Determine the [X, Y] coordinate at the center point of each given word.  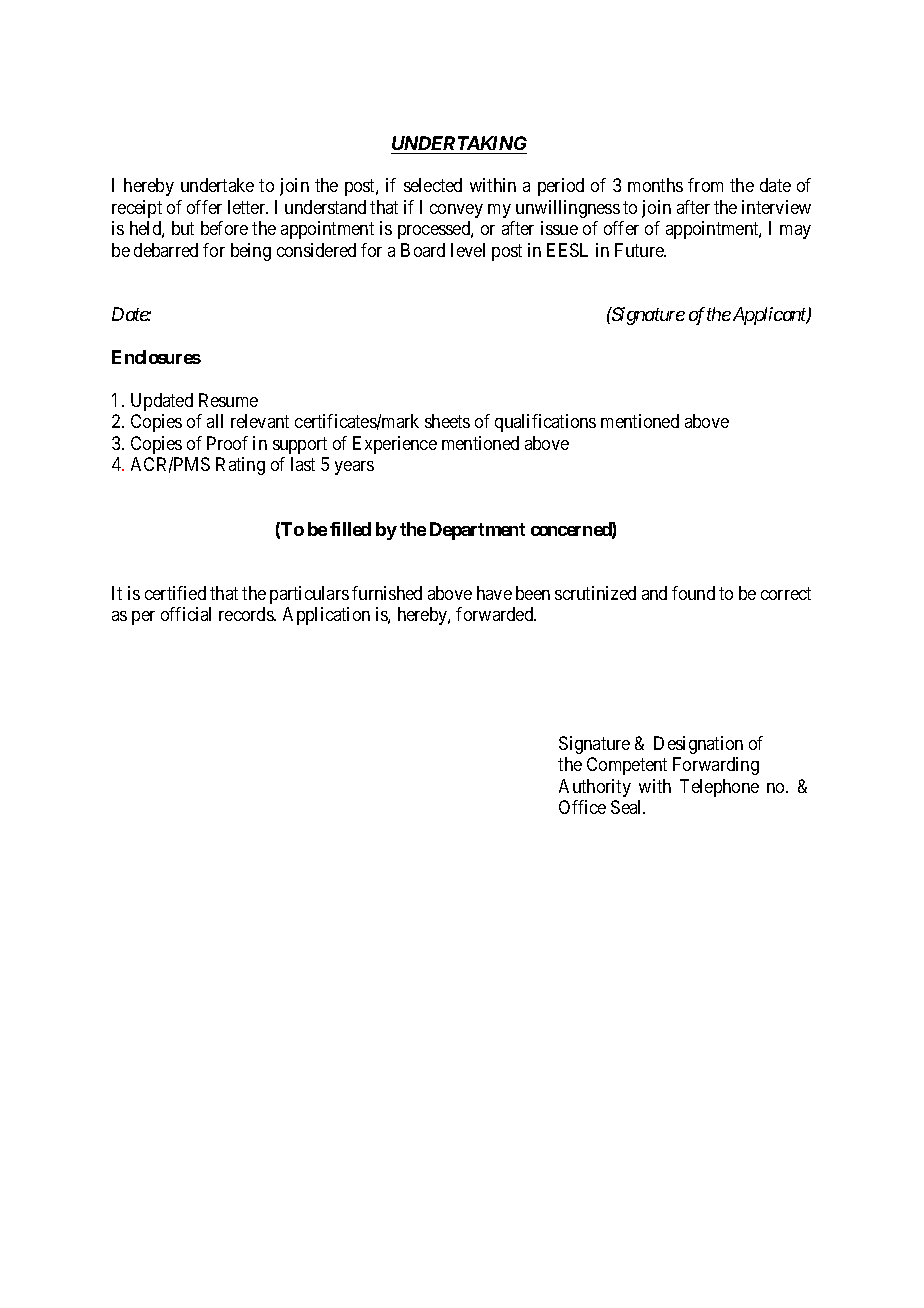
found [693, 593]
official [186, 614]
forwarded [496, 614]
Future [640, 250]
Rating [240, 466]
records [247, 614]
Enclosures [156, 357]
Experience [395, 445]
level [468, 250]
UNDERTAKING [459, 143]
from [705, 185]
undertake [217, 185]
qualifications [545, 423]
